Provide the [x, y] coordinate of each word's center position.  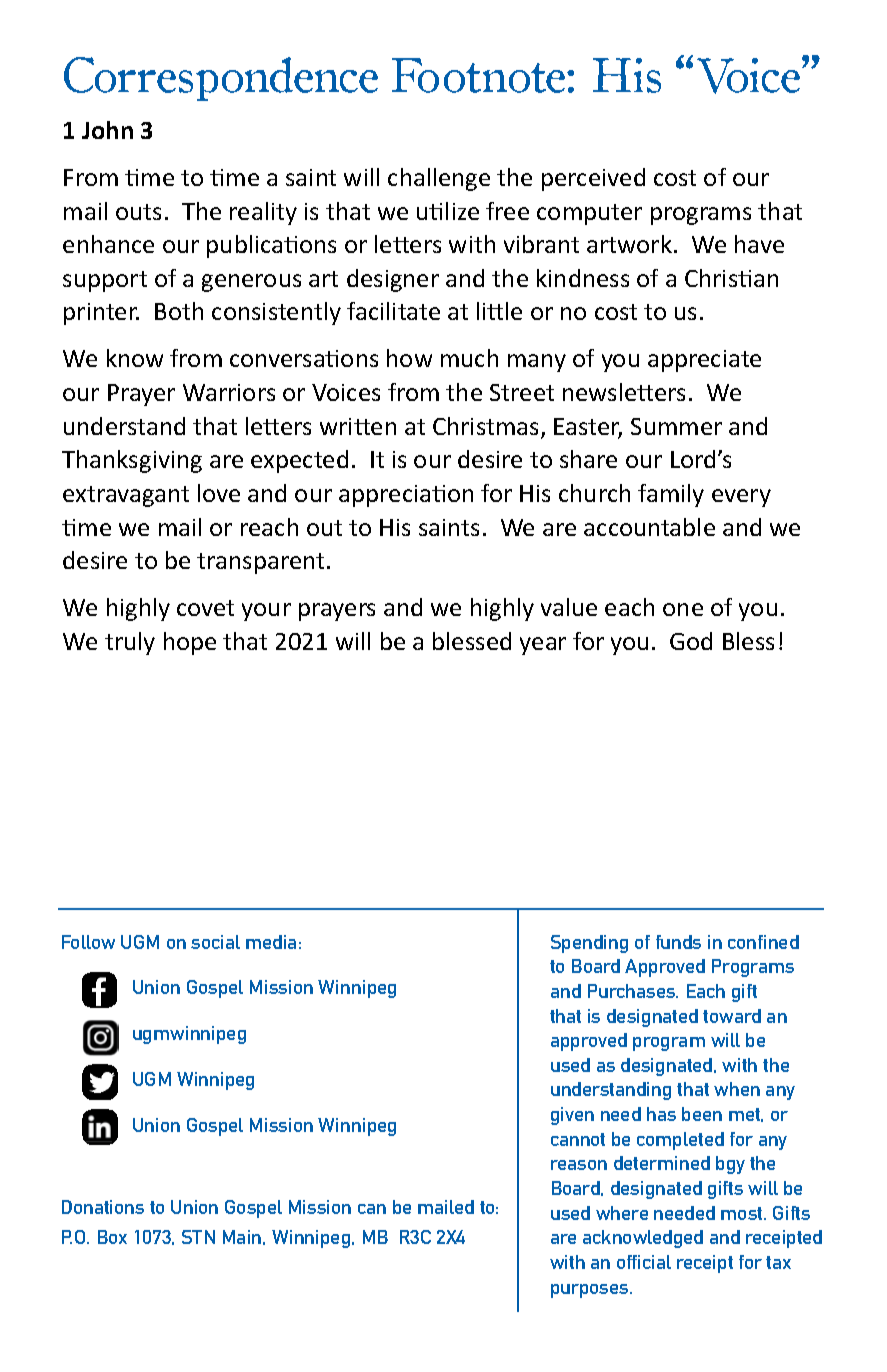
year [543, 646]
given [572, 1116]
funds [678, 942]
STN [198, 1237]
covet [205, 608]
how [409, 358]
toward [732, 1016]
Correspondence [221, 79]
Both [179, 311]
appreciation [406, 496]
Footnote [480, 75]
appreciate [704, 361]
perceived [593, 179]
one [683, 609]
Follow [88, 942]
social [215, 942]
